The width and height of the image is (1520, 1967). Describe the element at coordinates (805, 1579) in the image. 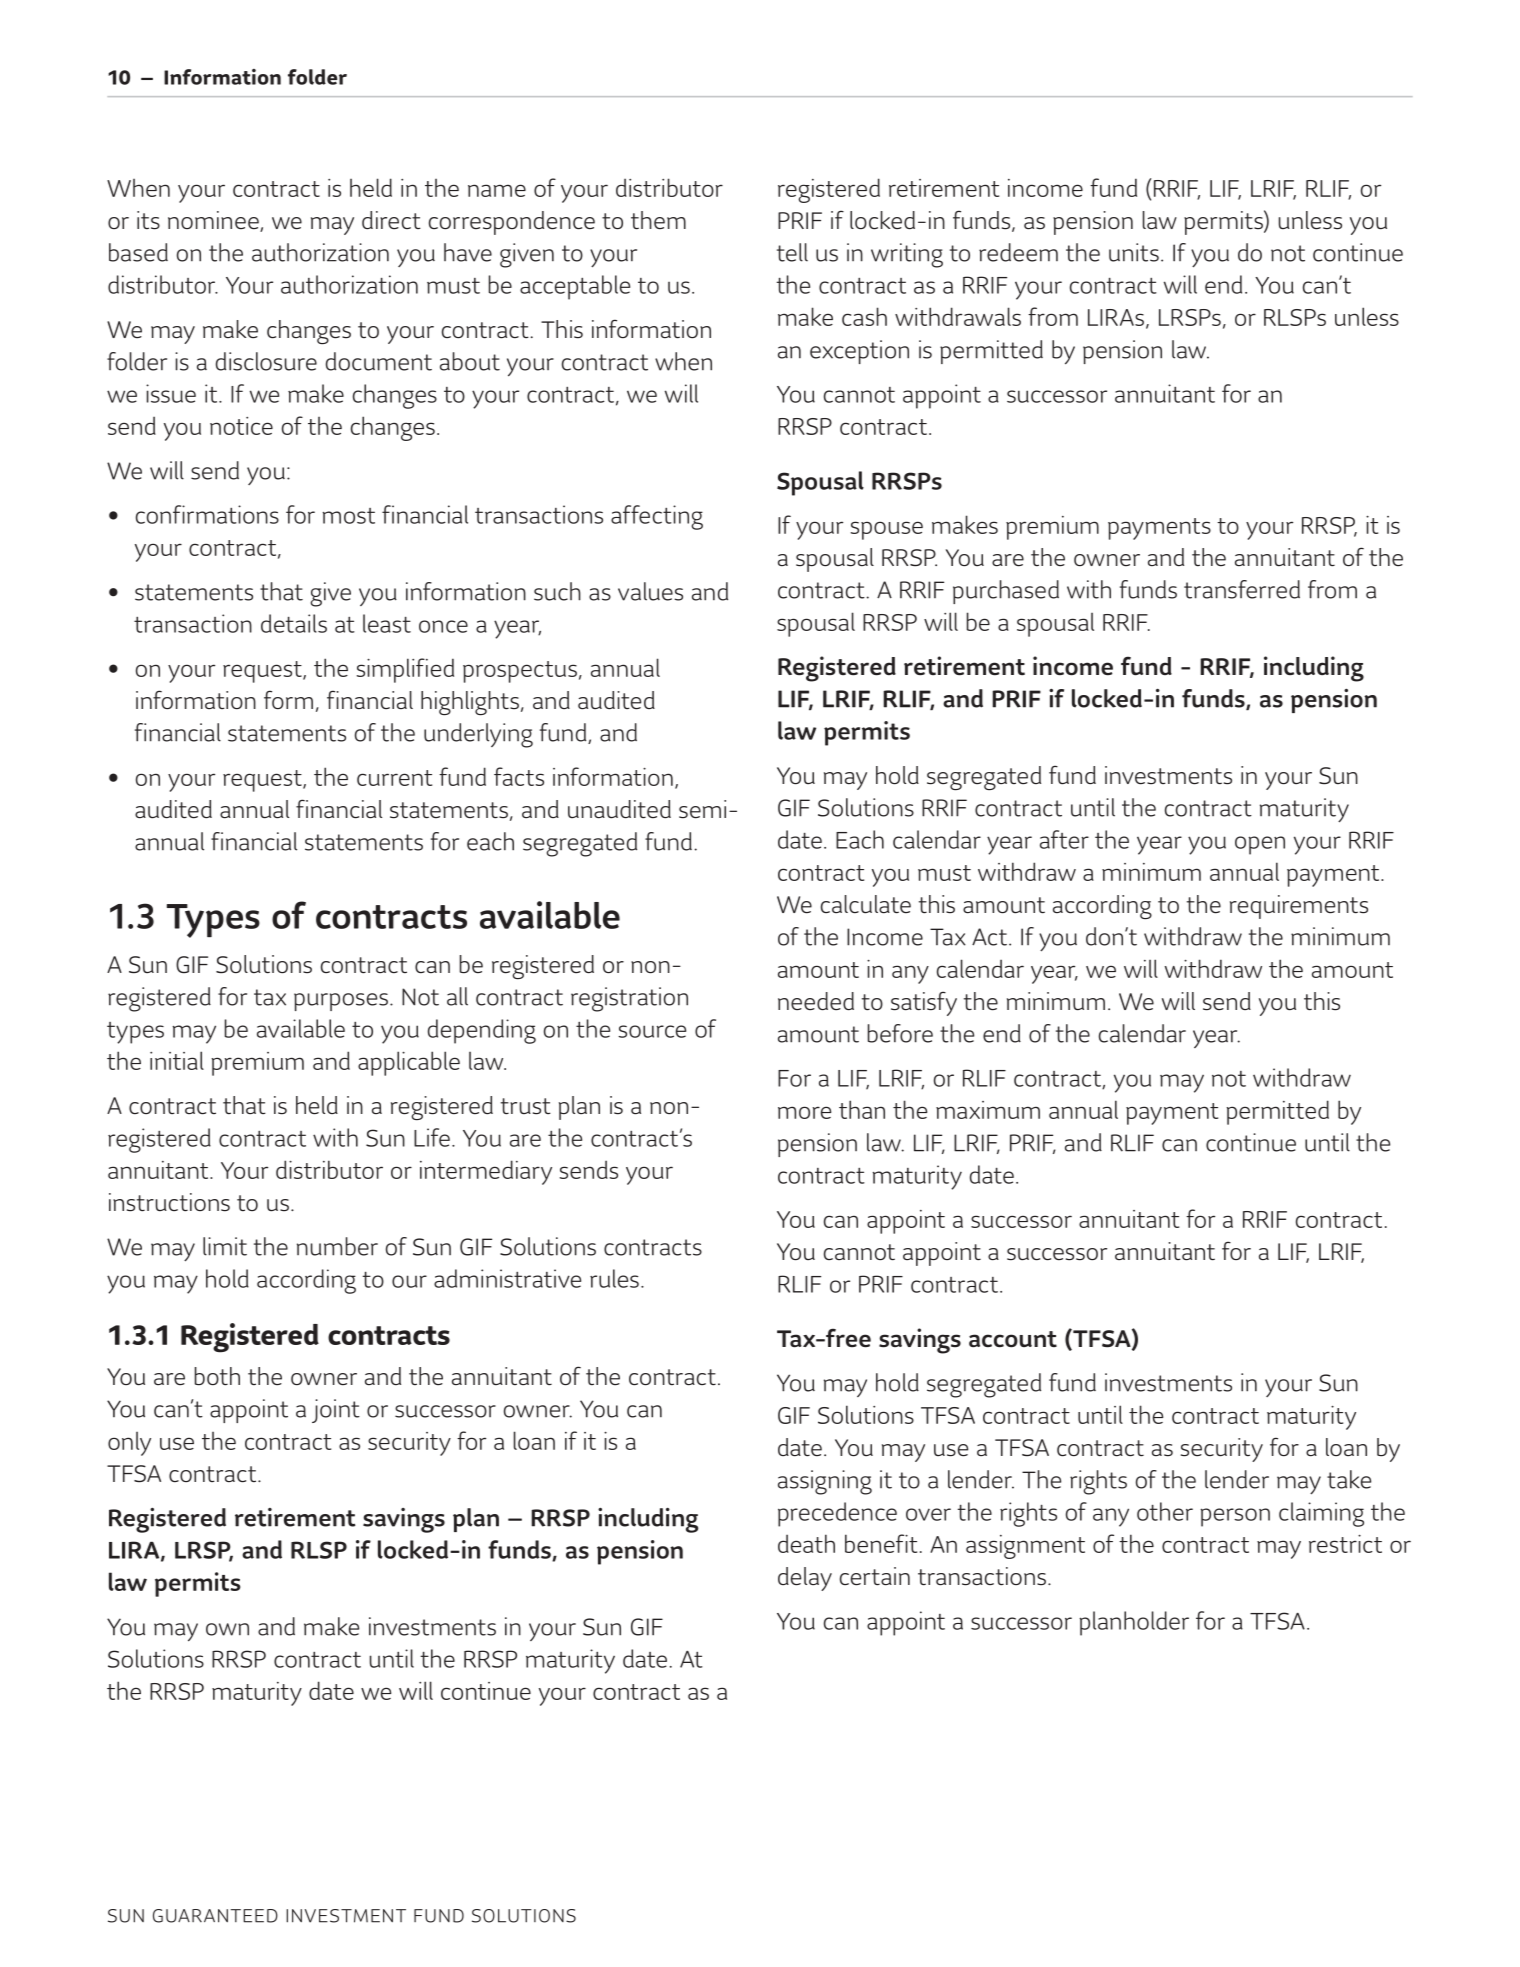

I see `delay` at that location.
